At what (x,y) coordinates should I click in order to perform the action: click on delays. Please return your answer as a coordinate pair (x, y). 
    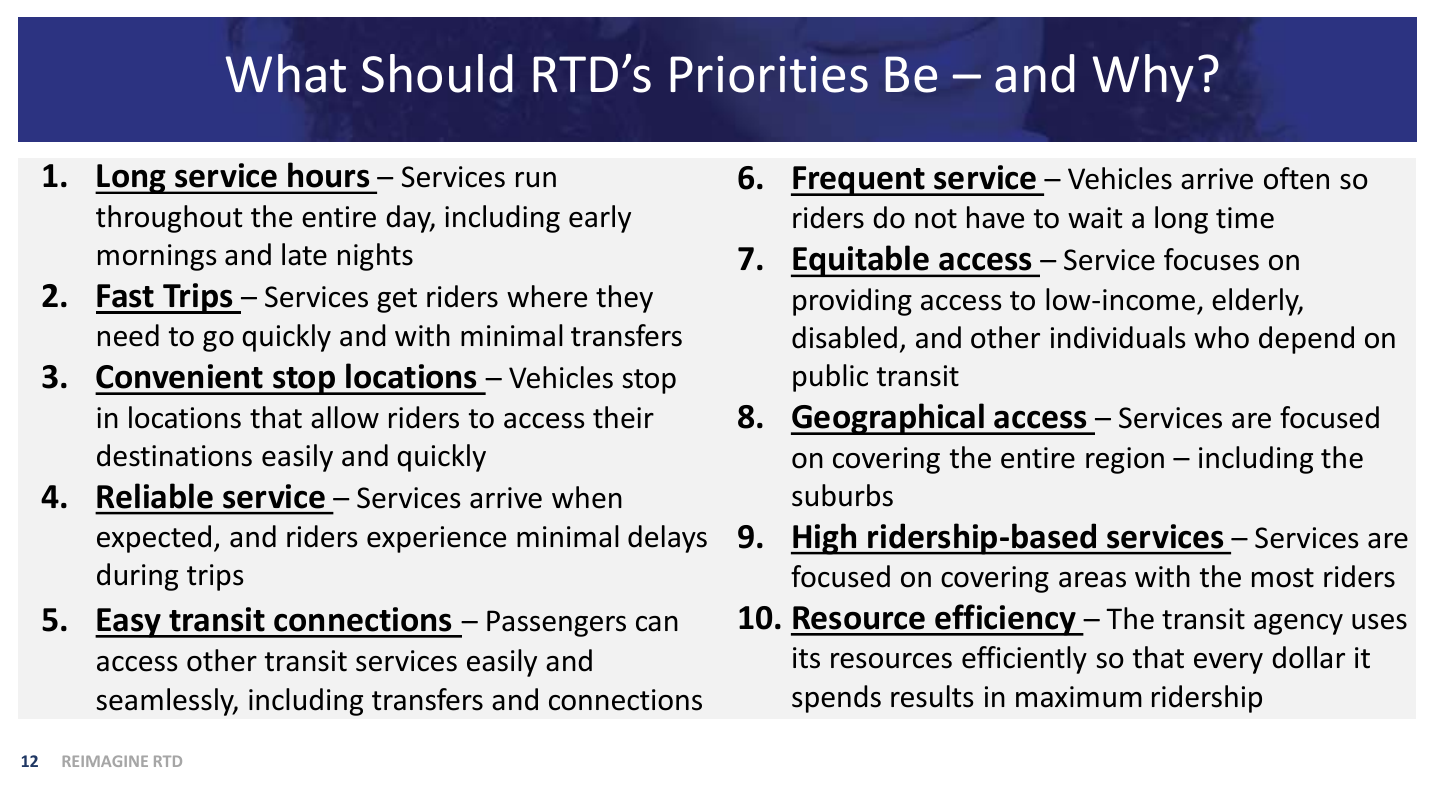
    Looking at the image, I should click on (667, 539).
